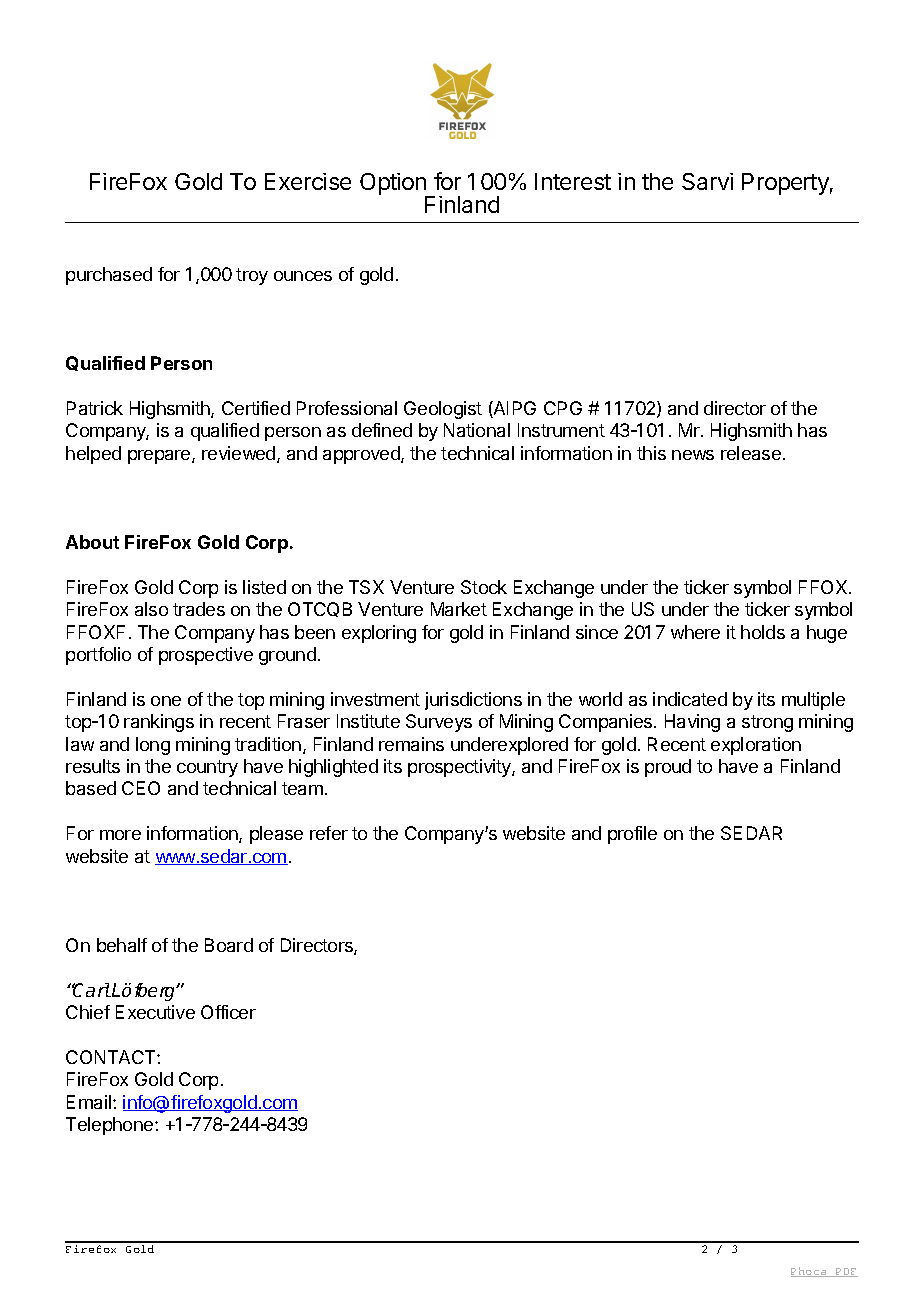  Describe the element at coordinates (228, 1012) in the document. I see `Officer` at that location.
